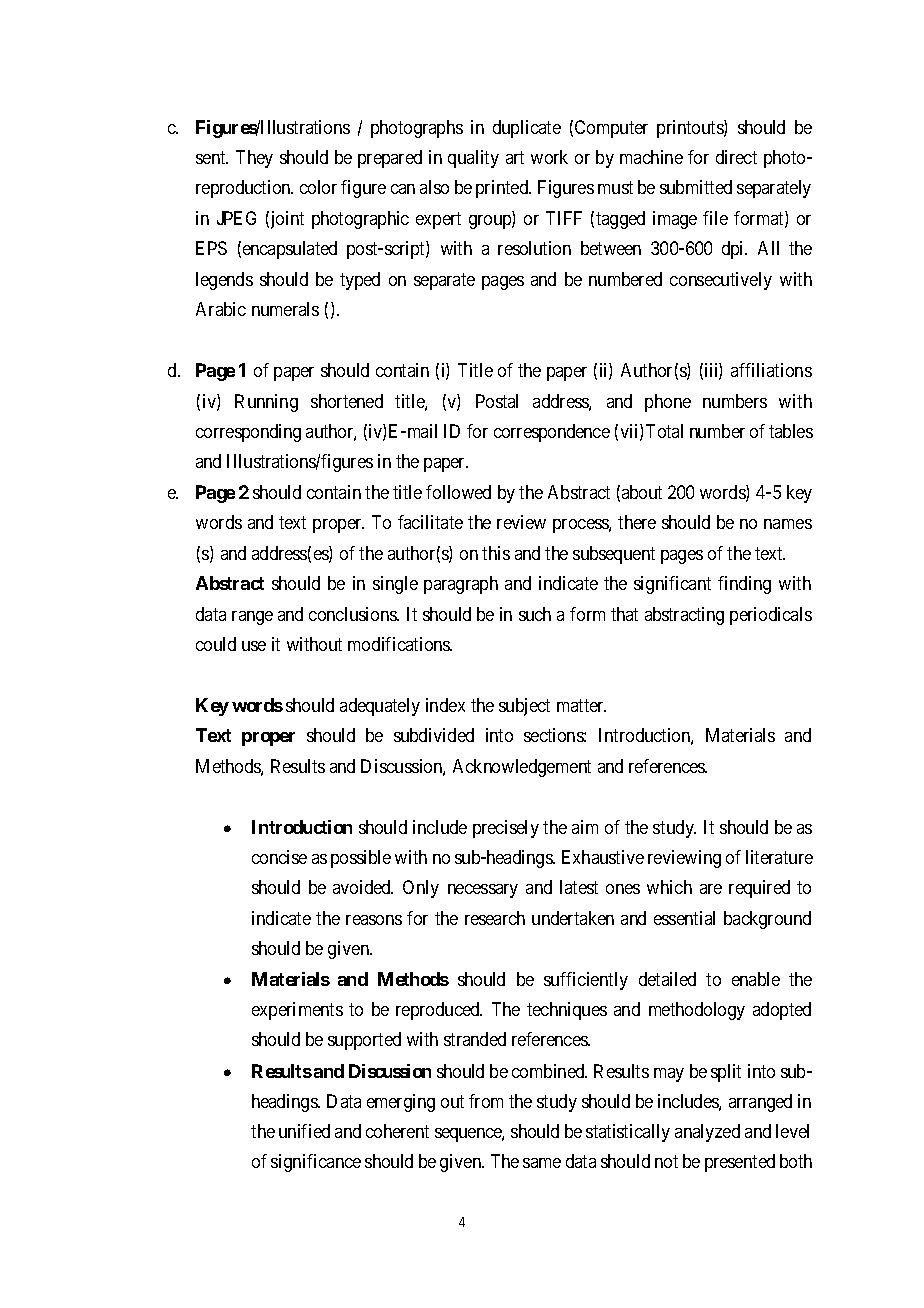  What do you see at coordinates (380, 707) in the document?
I see `adequately` at bounding box center [380, 707].
